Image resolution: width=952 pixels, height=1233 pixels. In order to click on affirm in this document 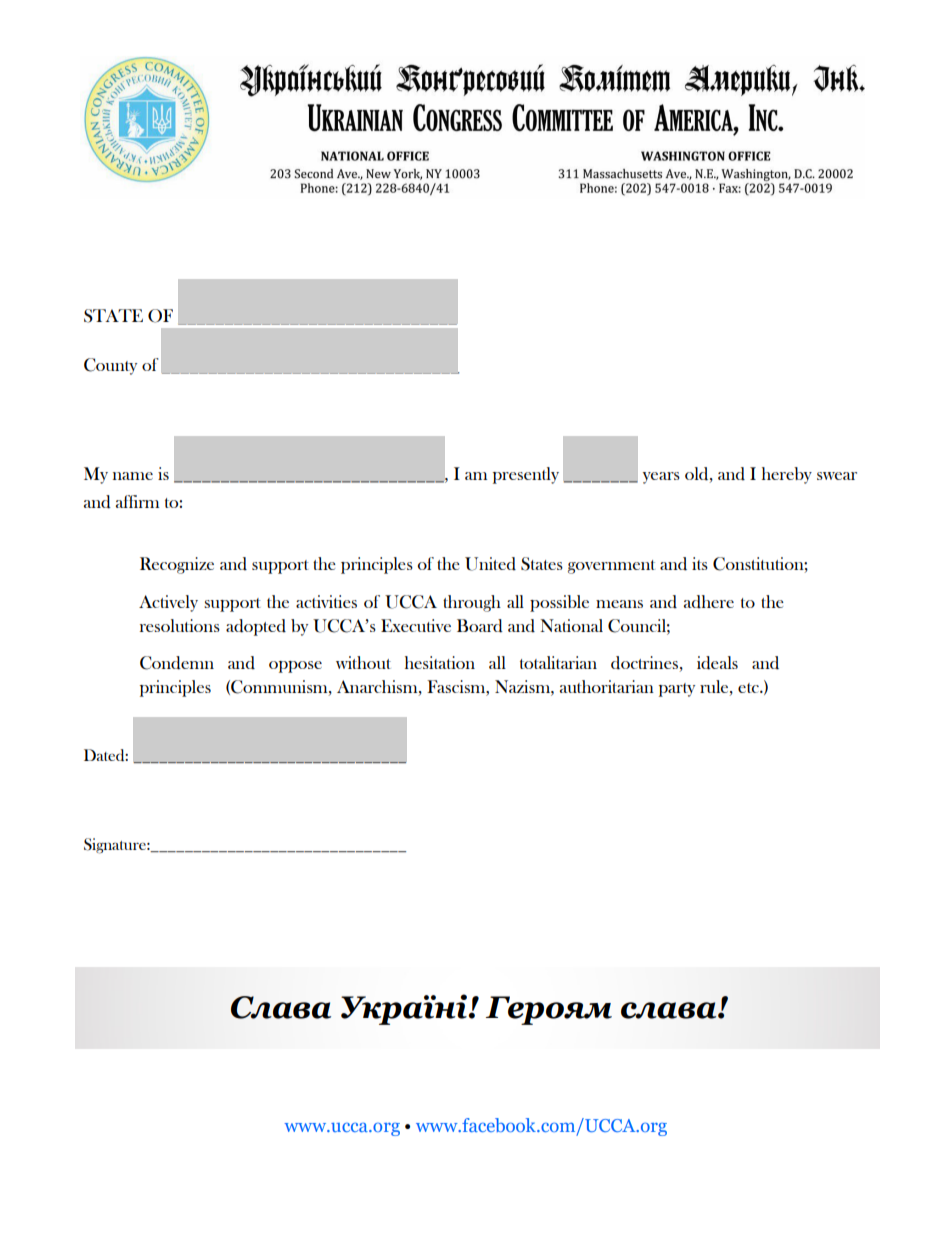, I will do `click(137, 501)`.
